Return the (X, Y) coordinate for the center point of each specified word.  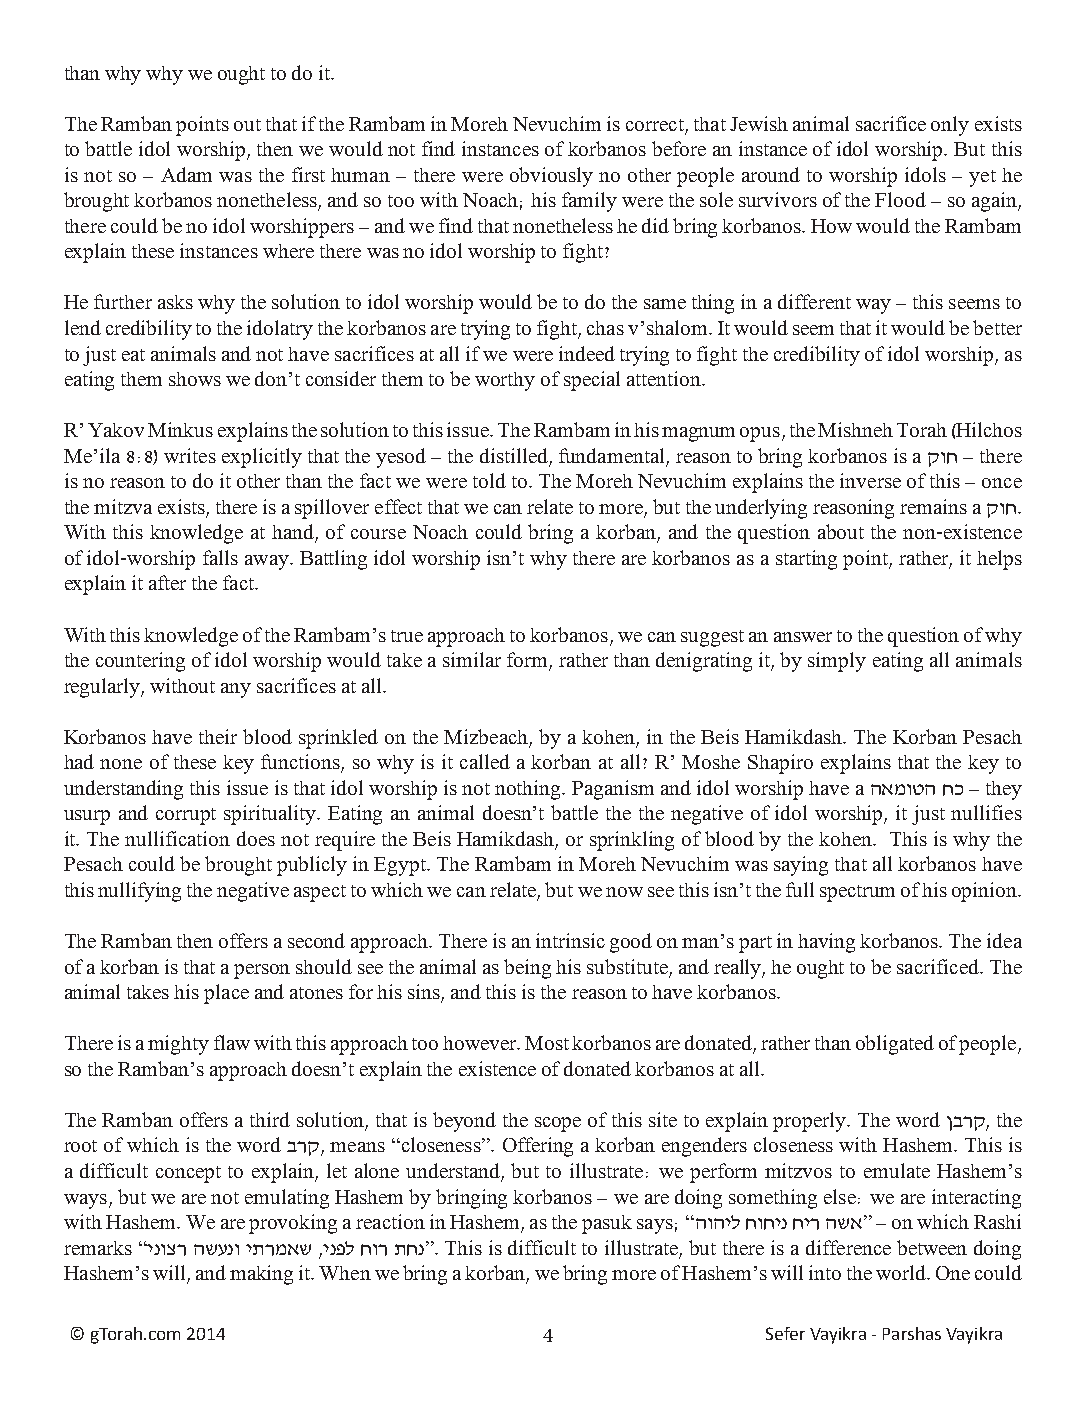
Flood (900, 199)
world (902, 1272)
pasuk (607, 1224)
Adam (186, 174)
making (261, 1275)
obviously (551, 177)
